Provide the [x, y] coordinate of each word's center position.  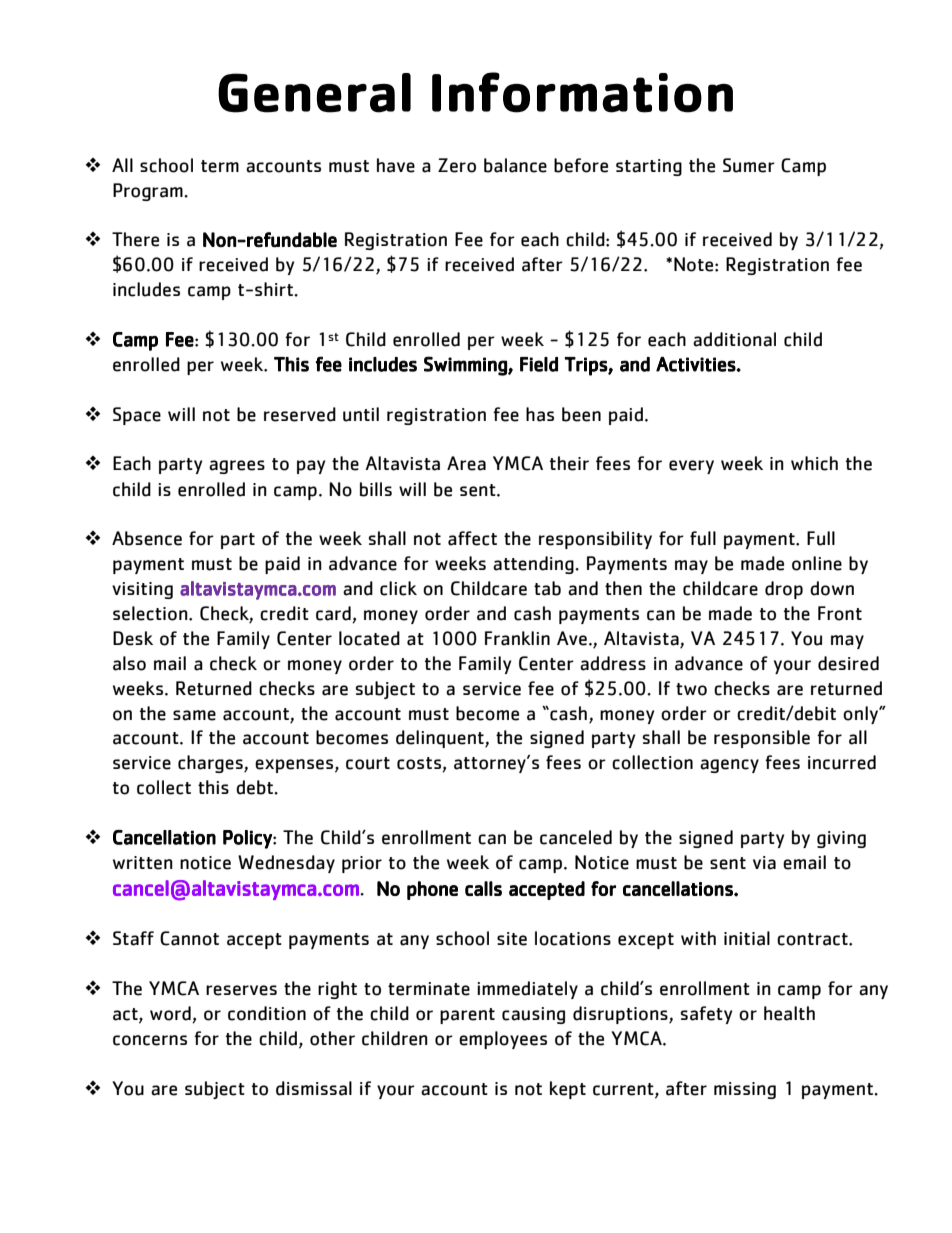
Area [466, 463]
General [314, 93]
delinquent [441, 739]
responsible [762, 739]
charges [211, 764]
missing [745, 1090]
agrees [237, 467]
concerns [150, 1040]
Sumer [749, 165]
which [814, 463]
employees [503, 1040]
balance [515, 165]
